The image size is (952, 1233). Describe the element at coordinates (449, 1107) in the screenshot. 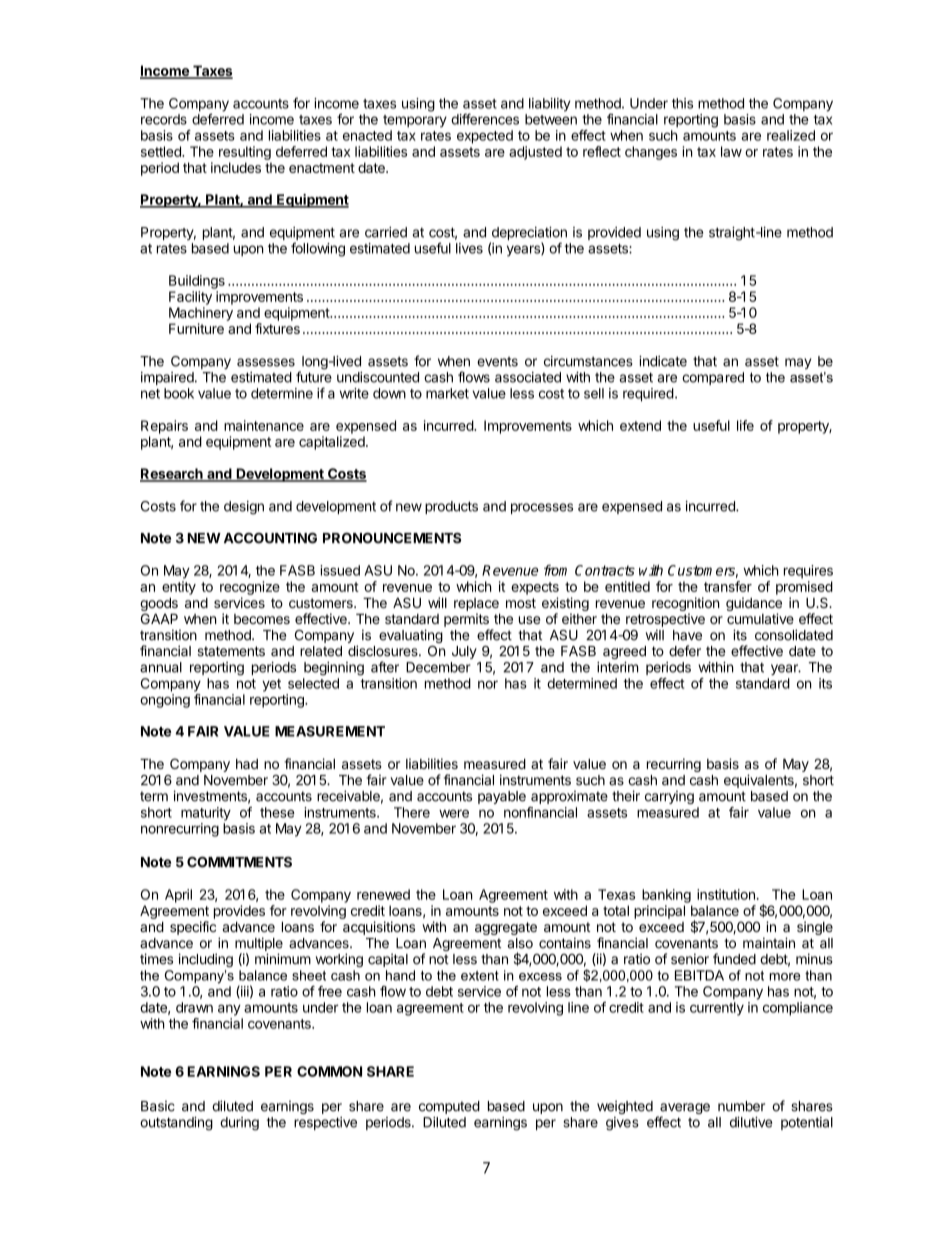

I see `computed` at that location.
